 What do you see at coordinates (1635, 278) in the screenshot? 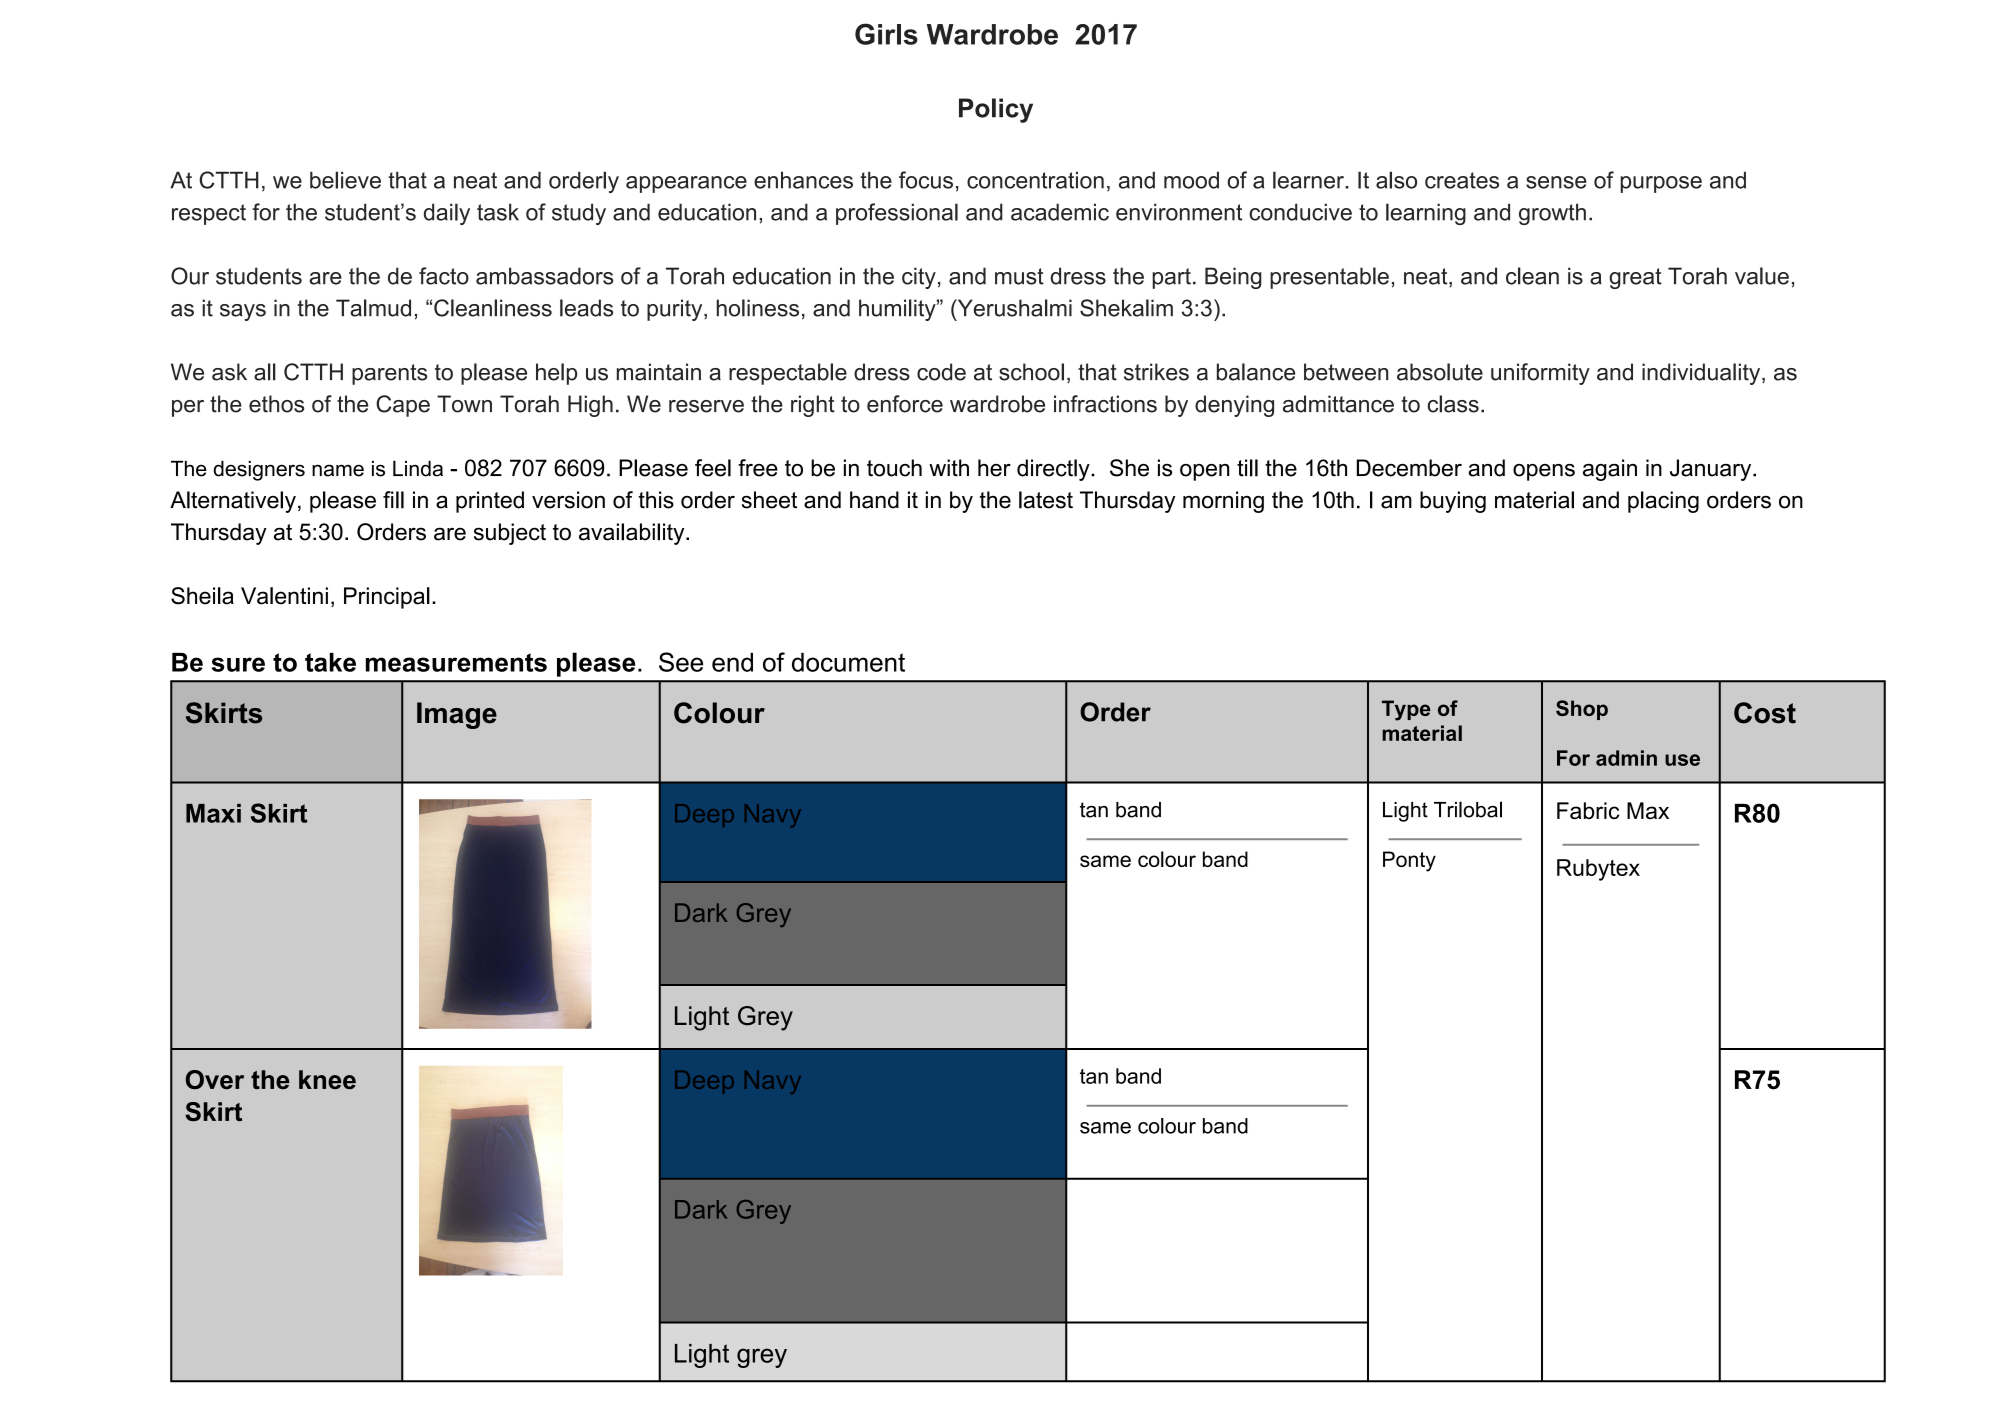
I see `great` at bounding box center [1635, 278].
